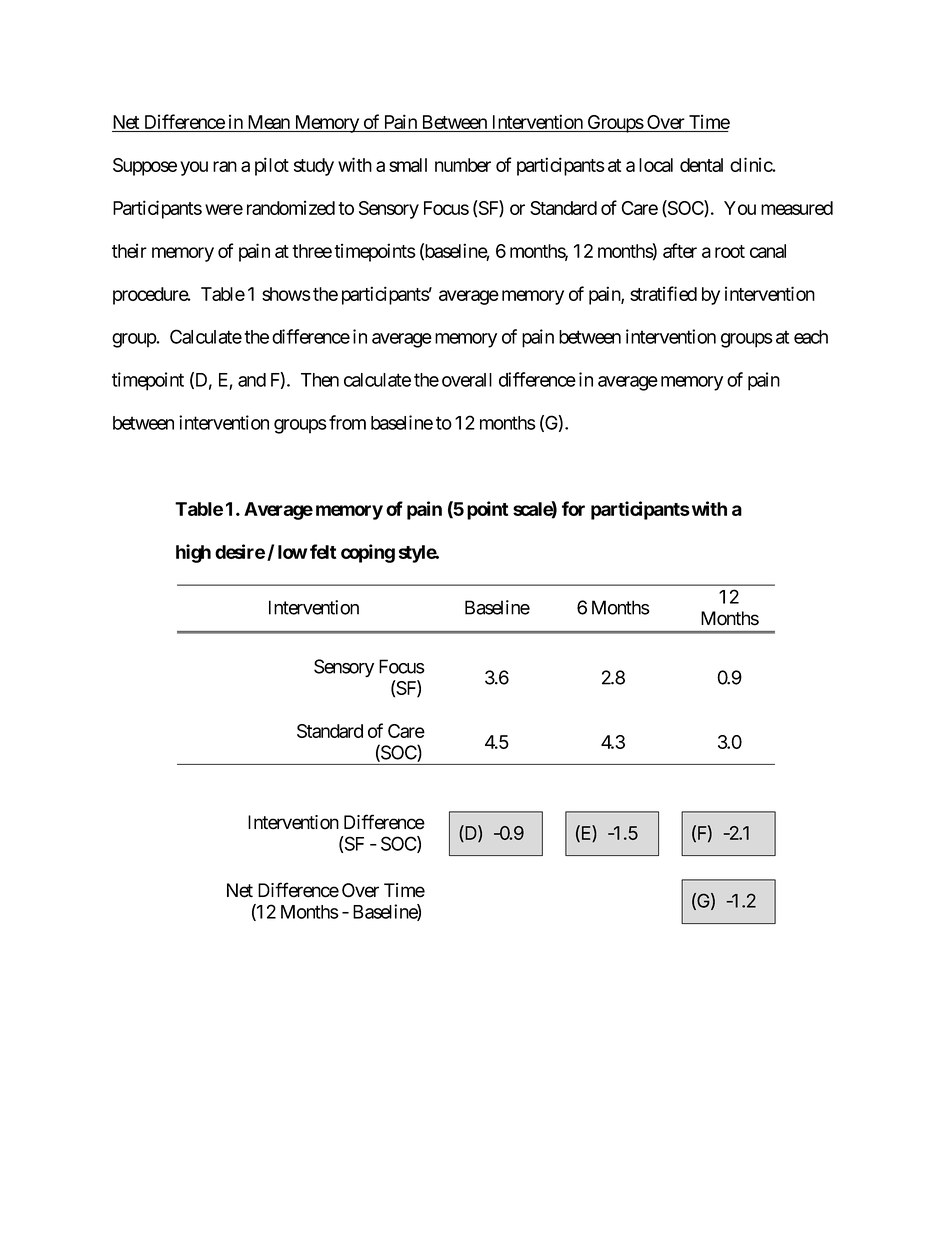 This document has height=1233, width=952. What do you see at coordinates (193, 553) in the document?
I see `high` at bounding box center [193, 553].
